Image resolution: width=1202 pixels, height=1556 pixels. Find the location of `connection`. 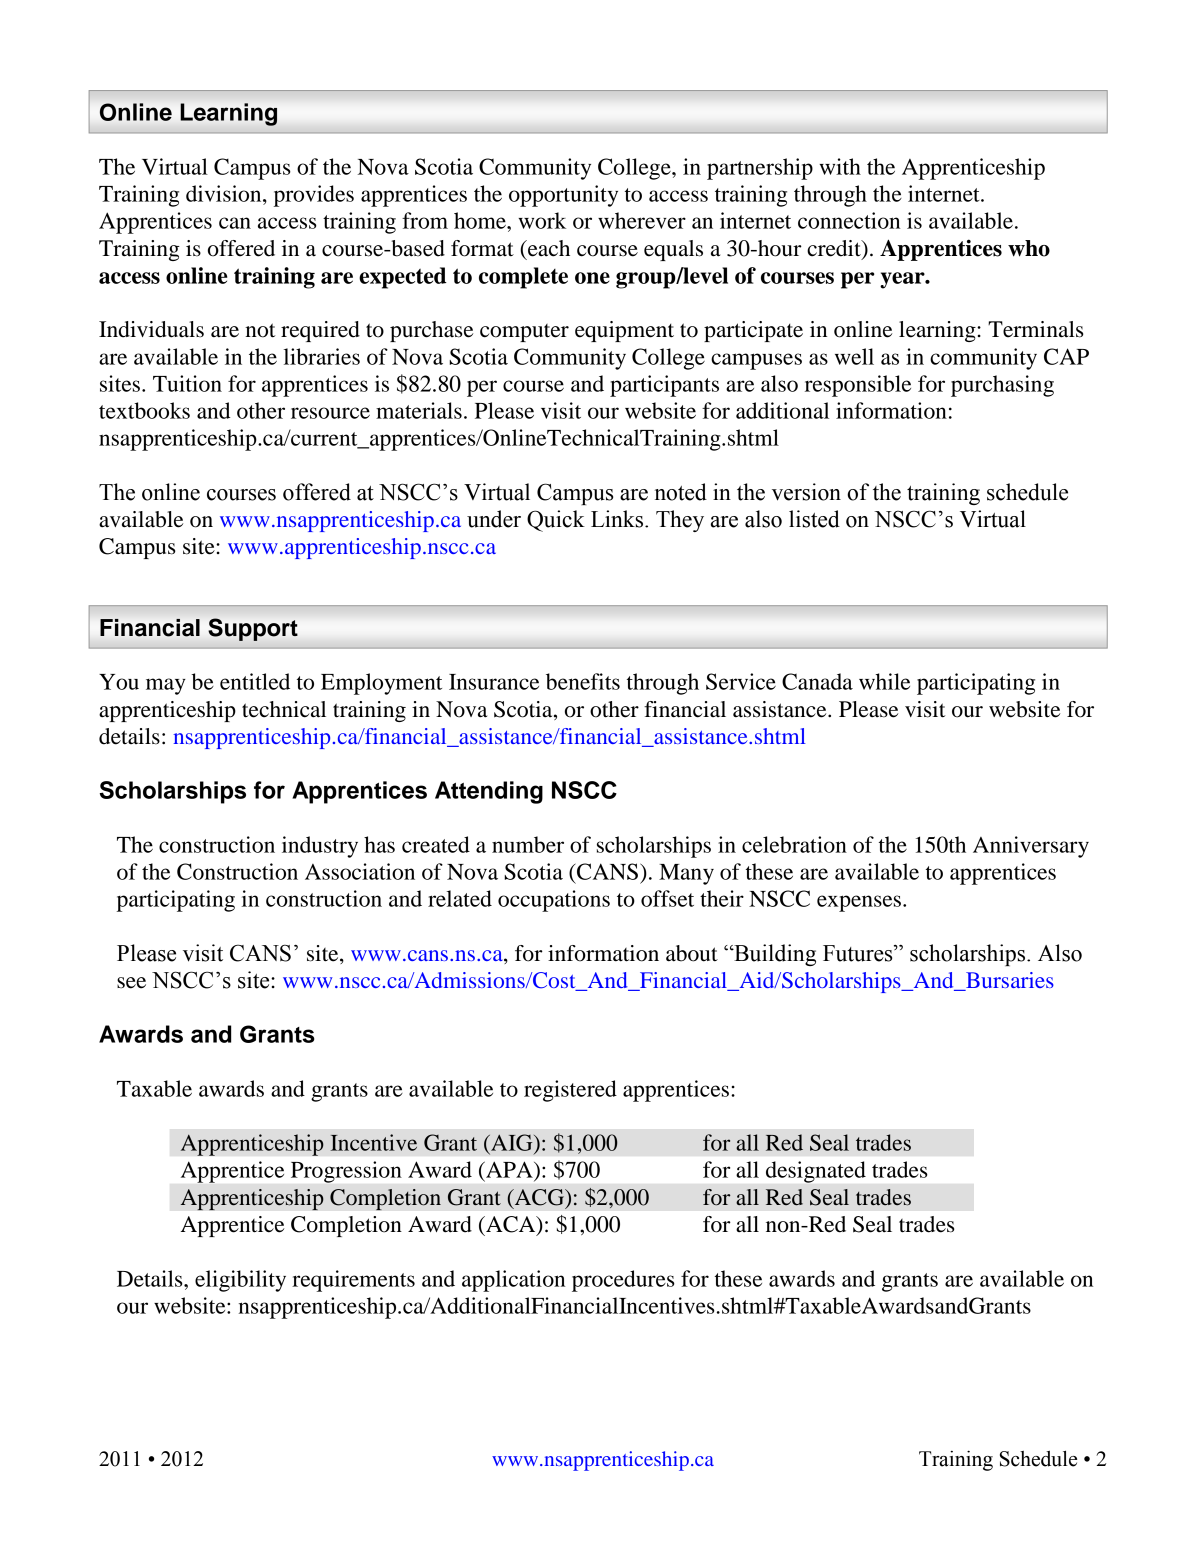

connection is located at coordinates (849, 220).
